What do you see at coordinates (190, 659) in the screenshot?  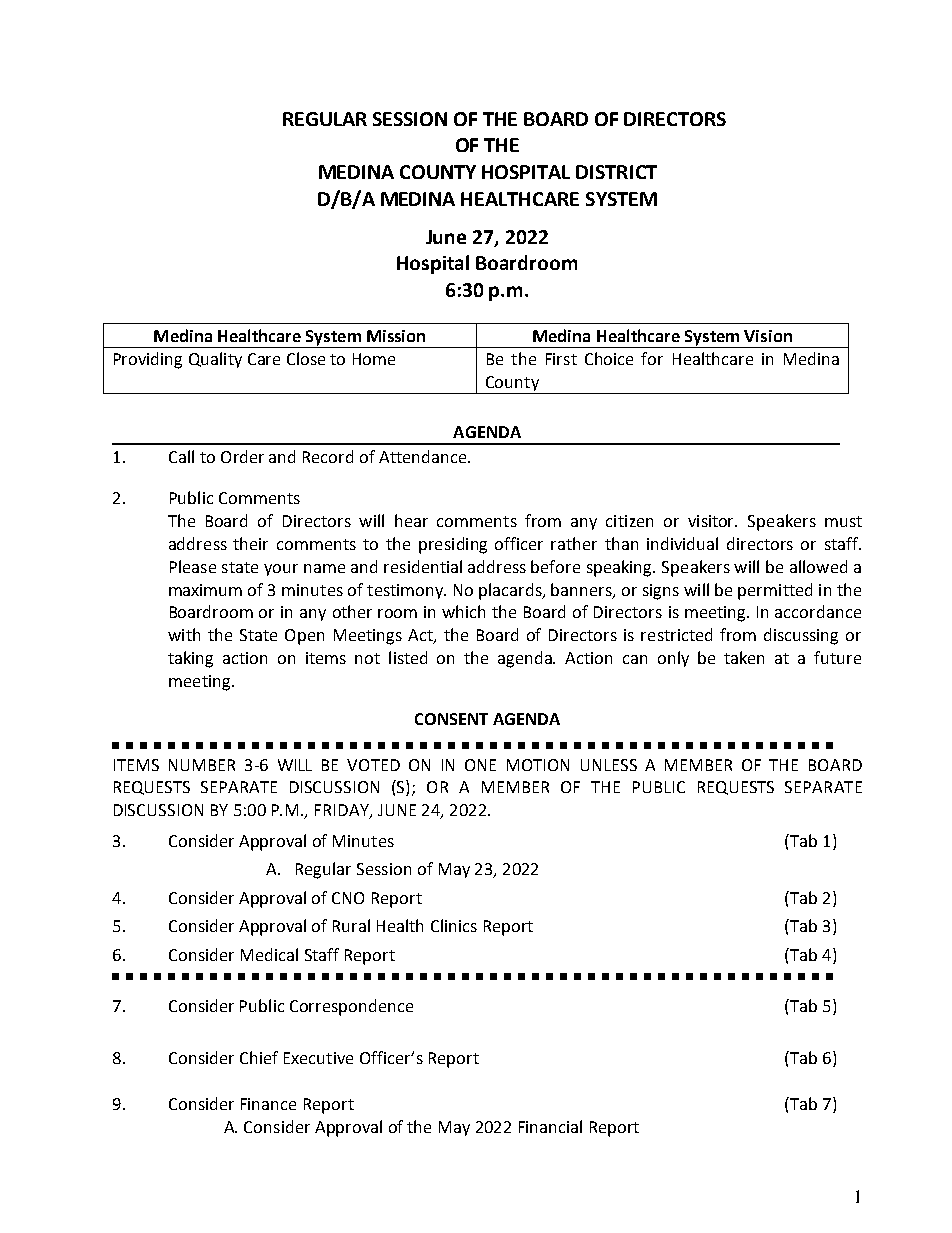 I see `taking` at bounding box center [190, 659].
